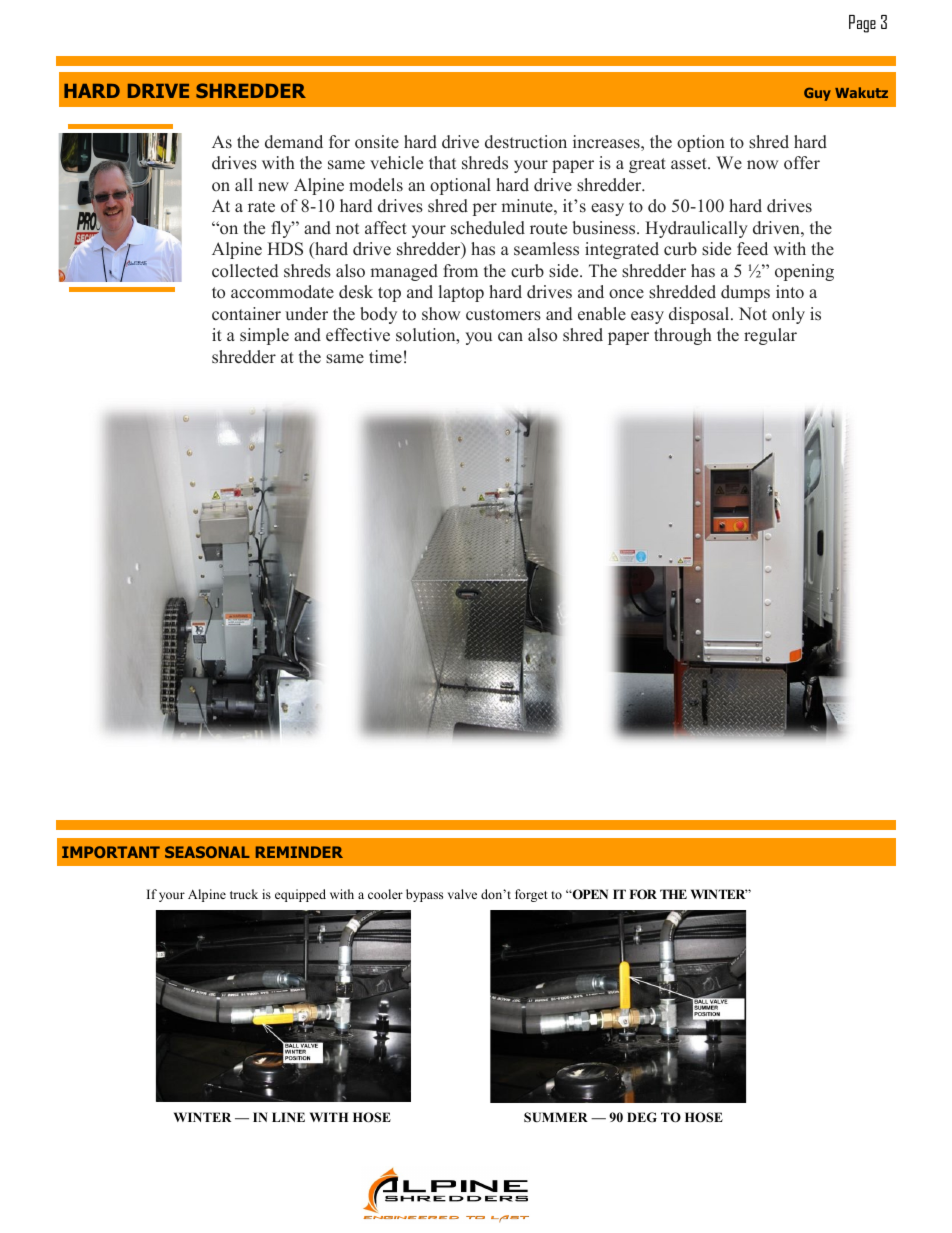 The height and width of the page is (1233, 952). Describe the element at coordinates (770, 336) in the page. I see `regular` at that location.
